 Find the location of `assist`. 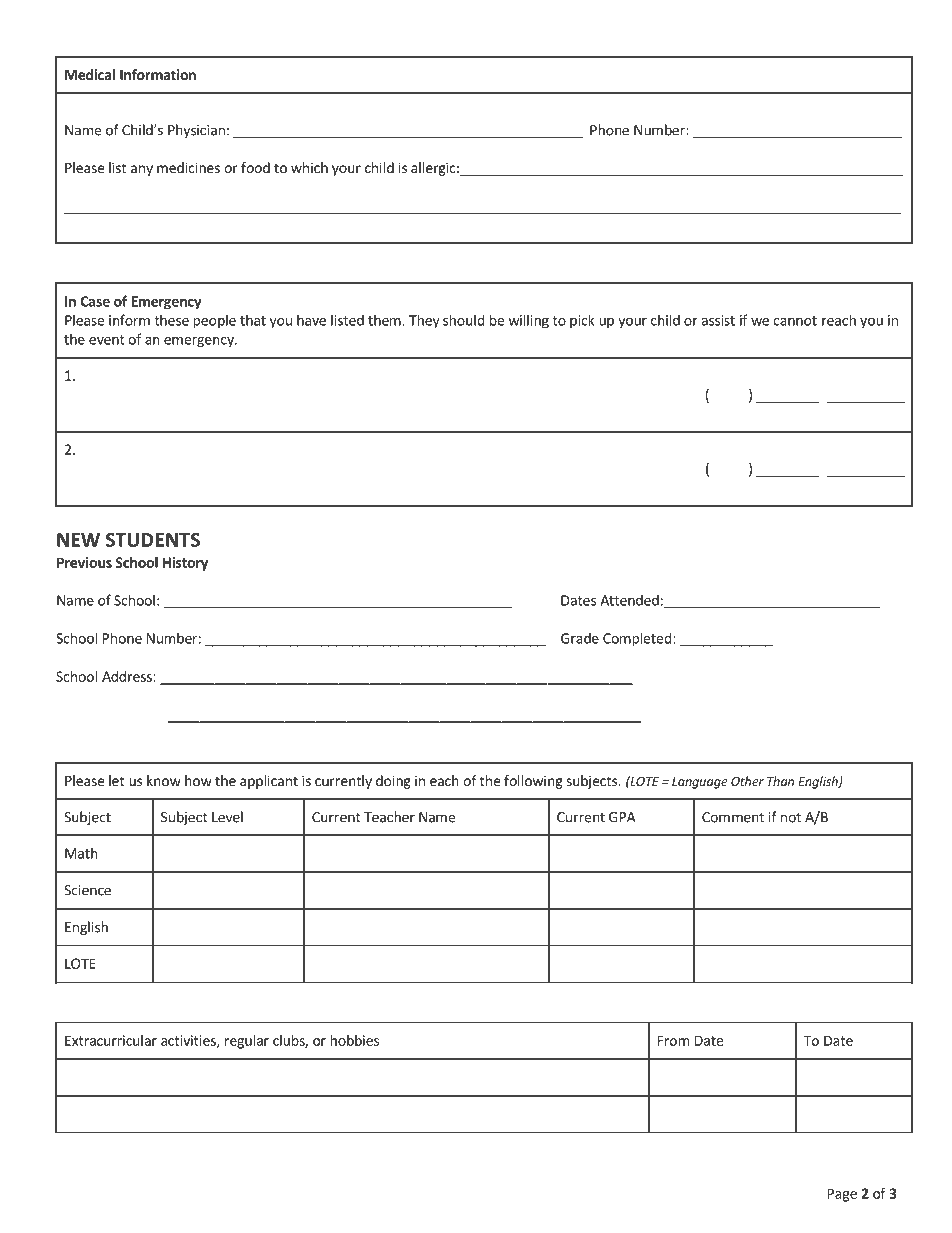

assist is located at coordinates (718, 320).
